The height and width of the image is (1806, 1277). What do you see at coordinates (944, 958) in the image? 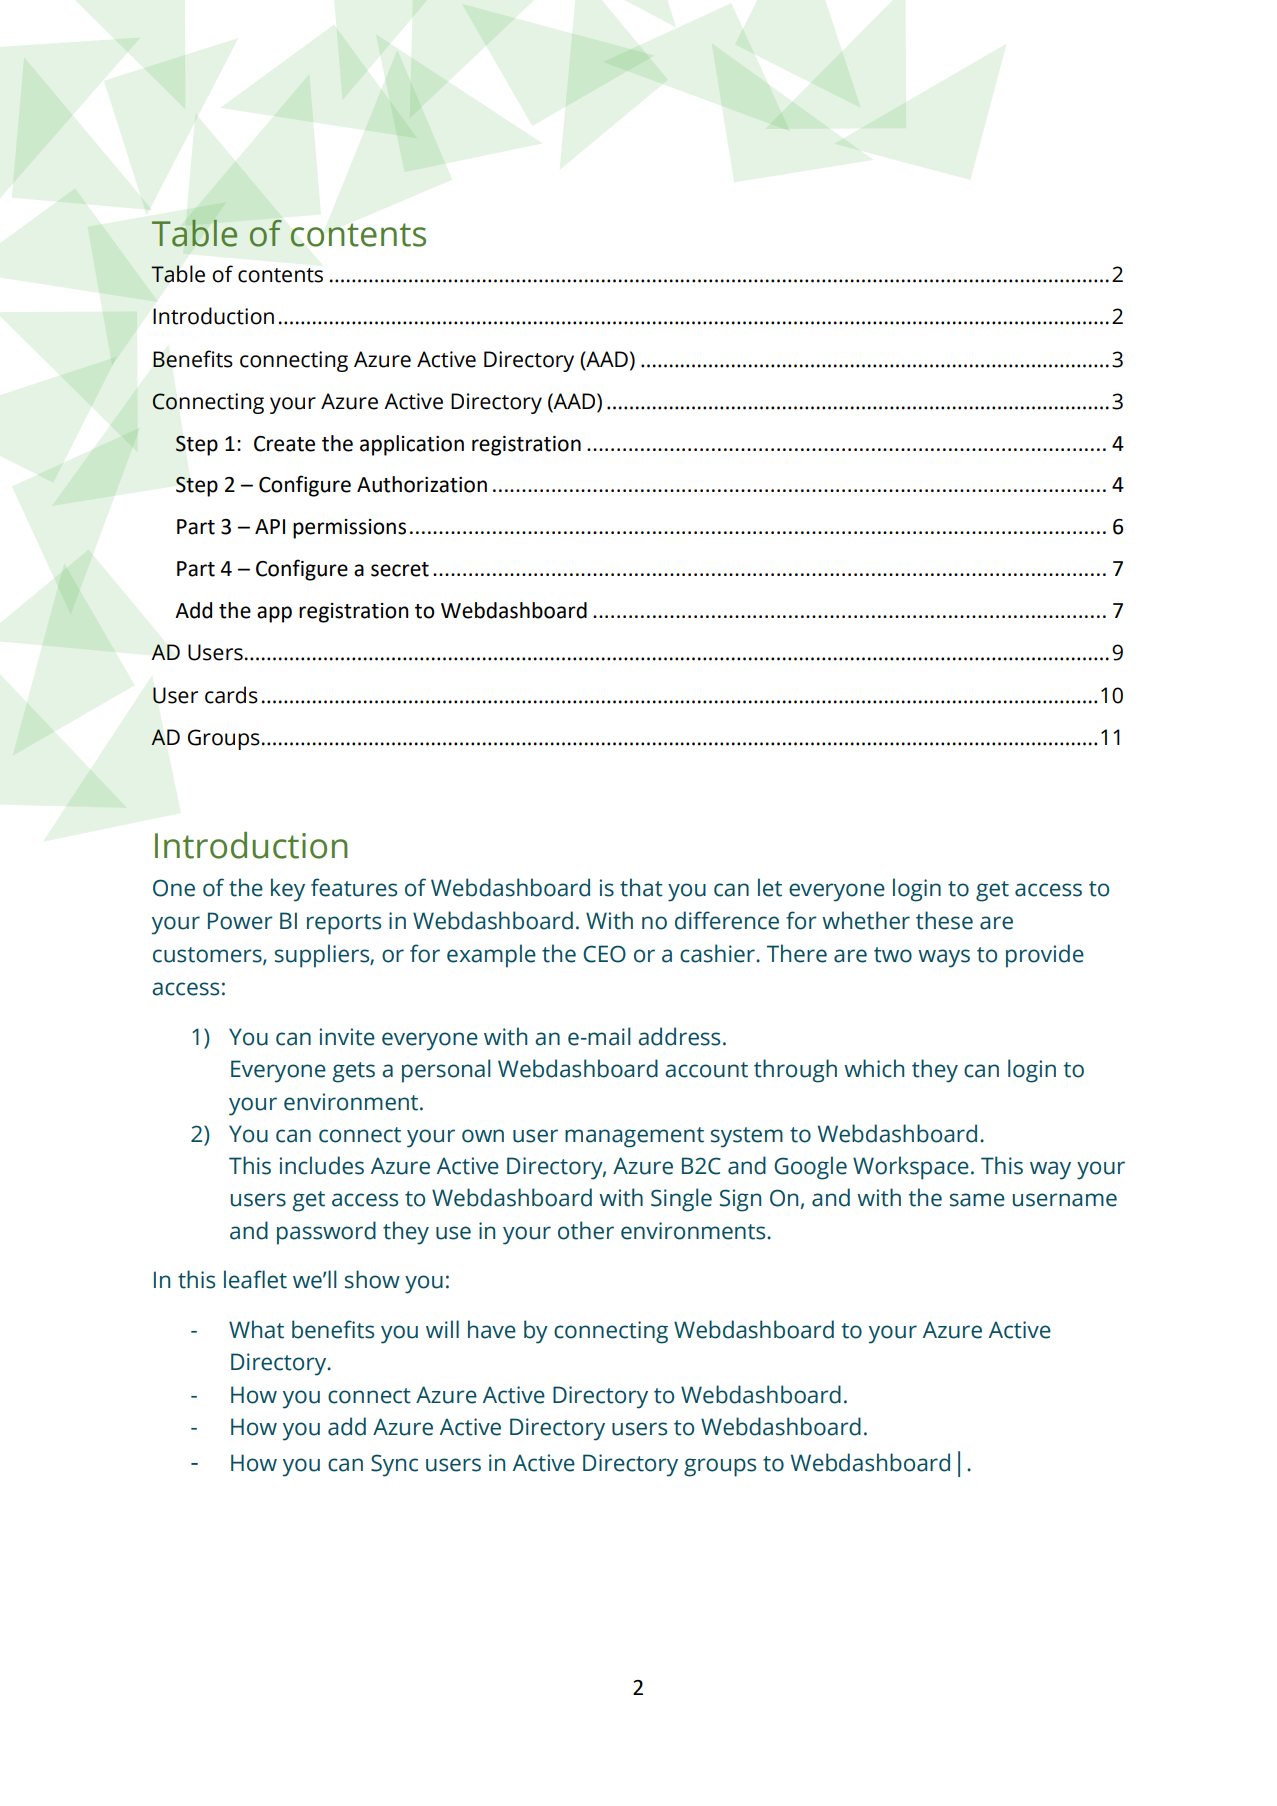
I see `ways` at bounding box center [944, 958].
